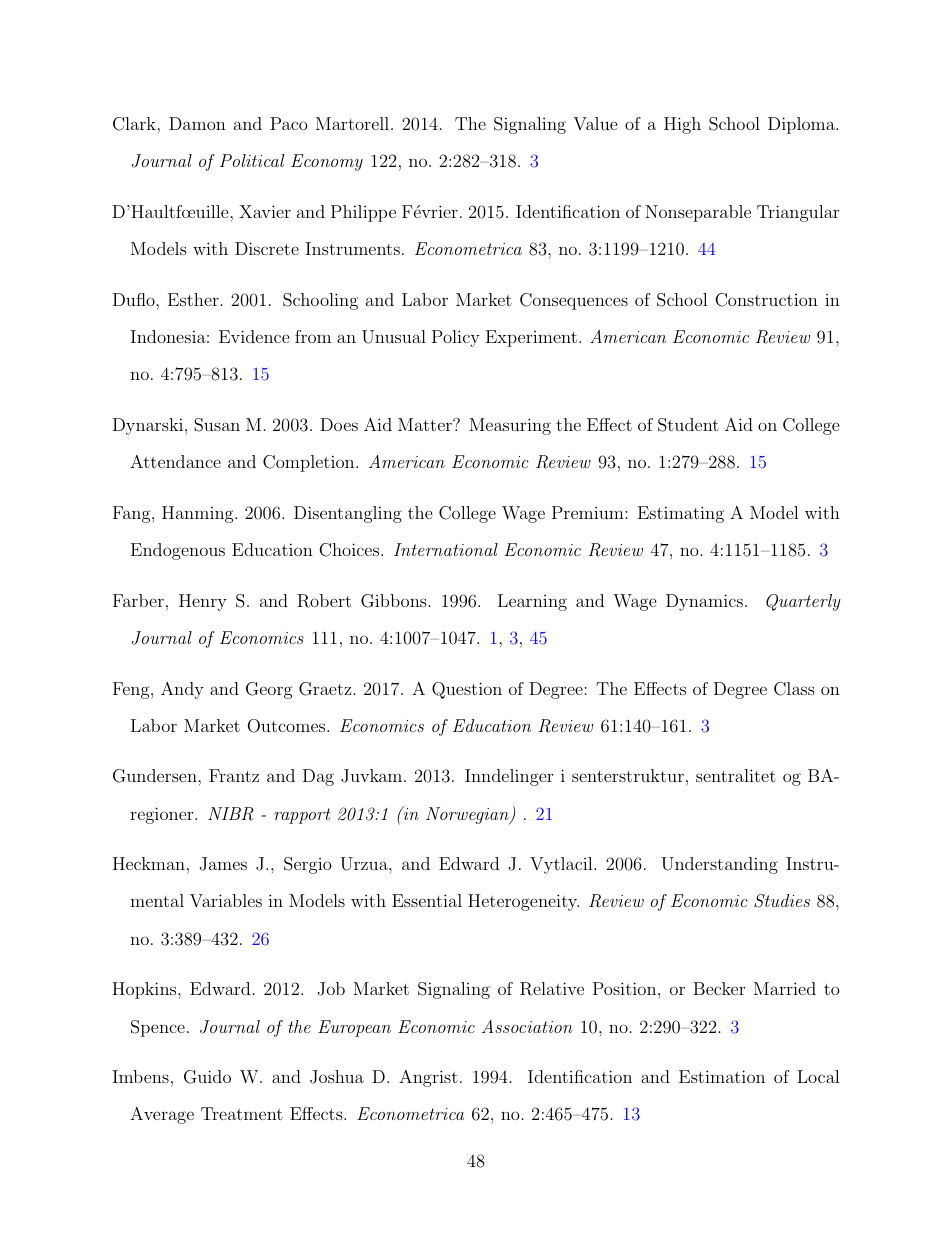  What do you see at coordinates (456, 338) in the image?
I see `Policy` at bounding box center [456, 338].
